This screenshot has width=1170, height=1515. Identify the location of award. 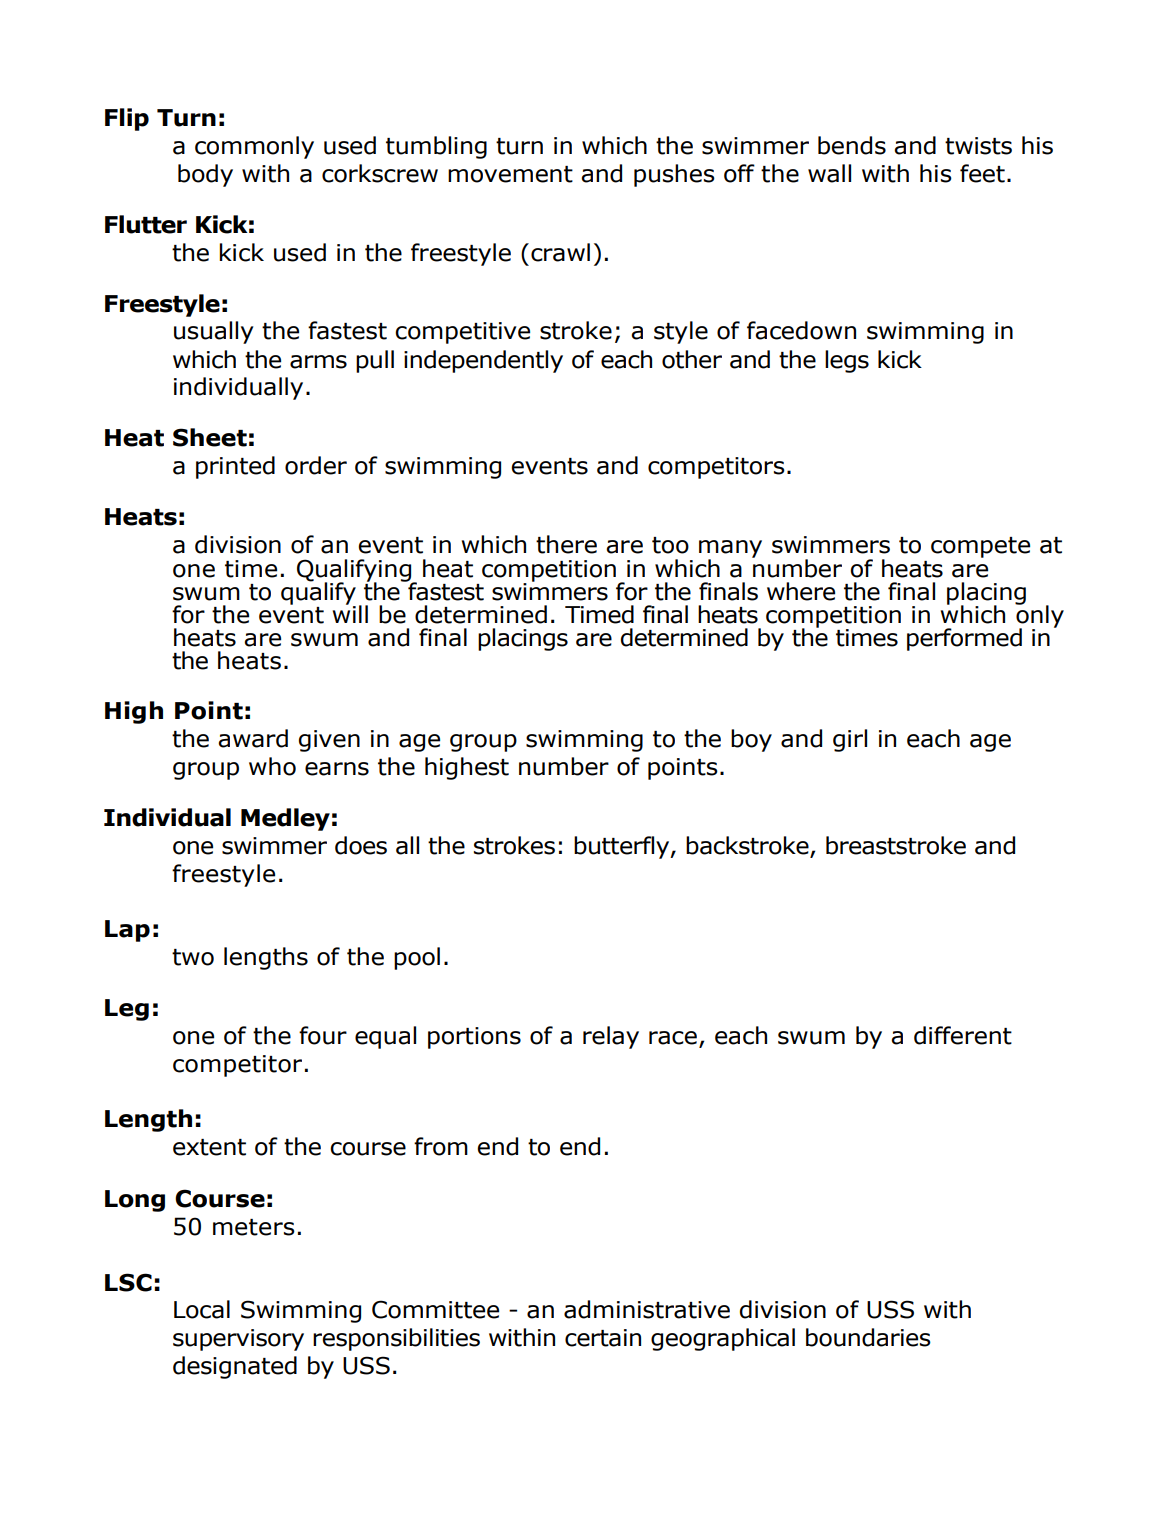
(253, 738).
